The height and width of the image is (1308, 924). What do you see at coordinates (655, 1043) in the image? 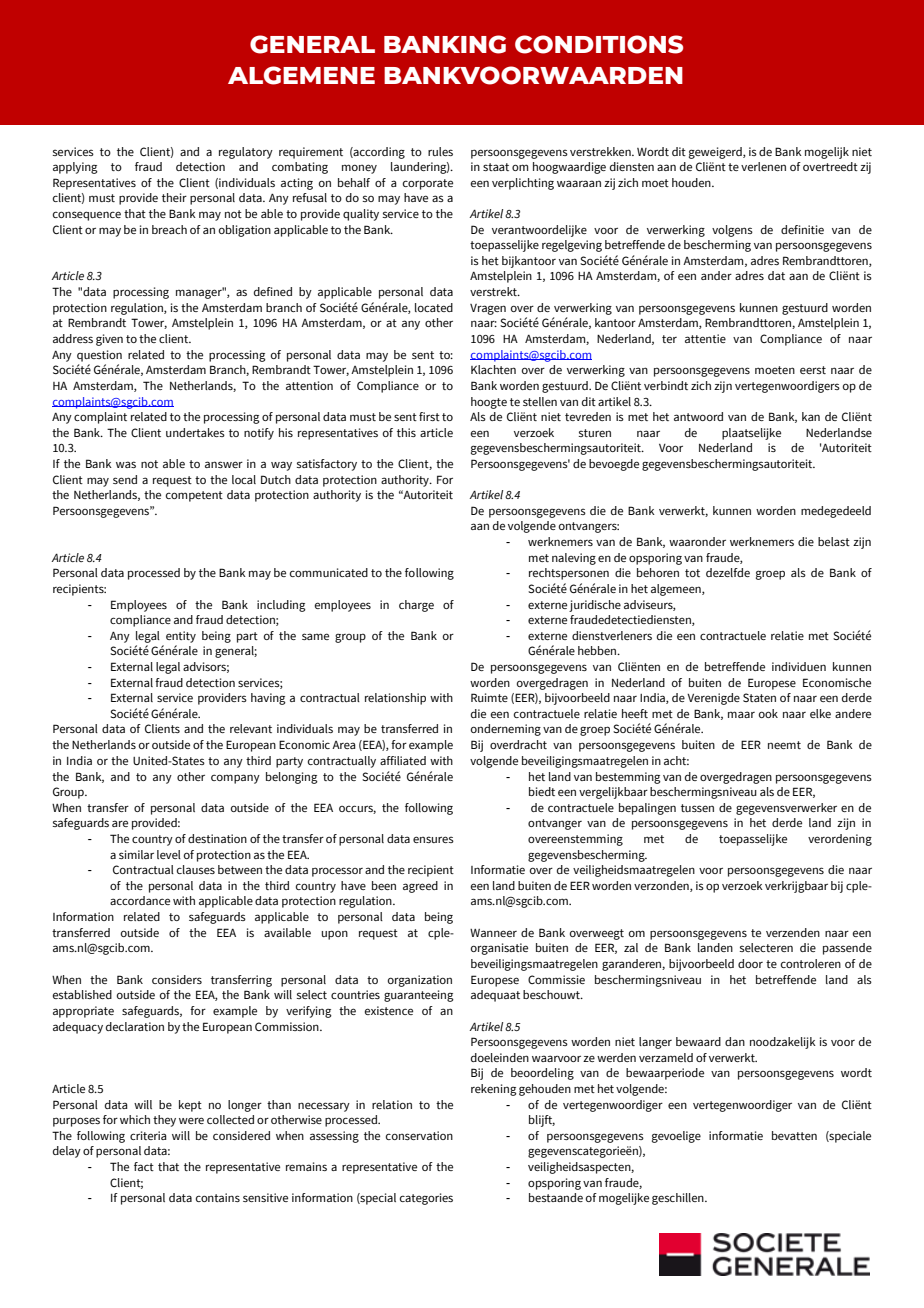
I see `langer` at bounding box center [655, 1043].
